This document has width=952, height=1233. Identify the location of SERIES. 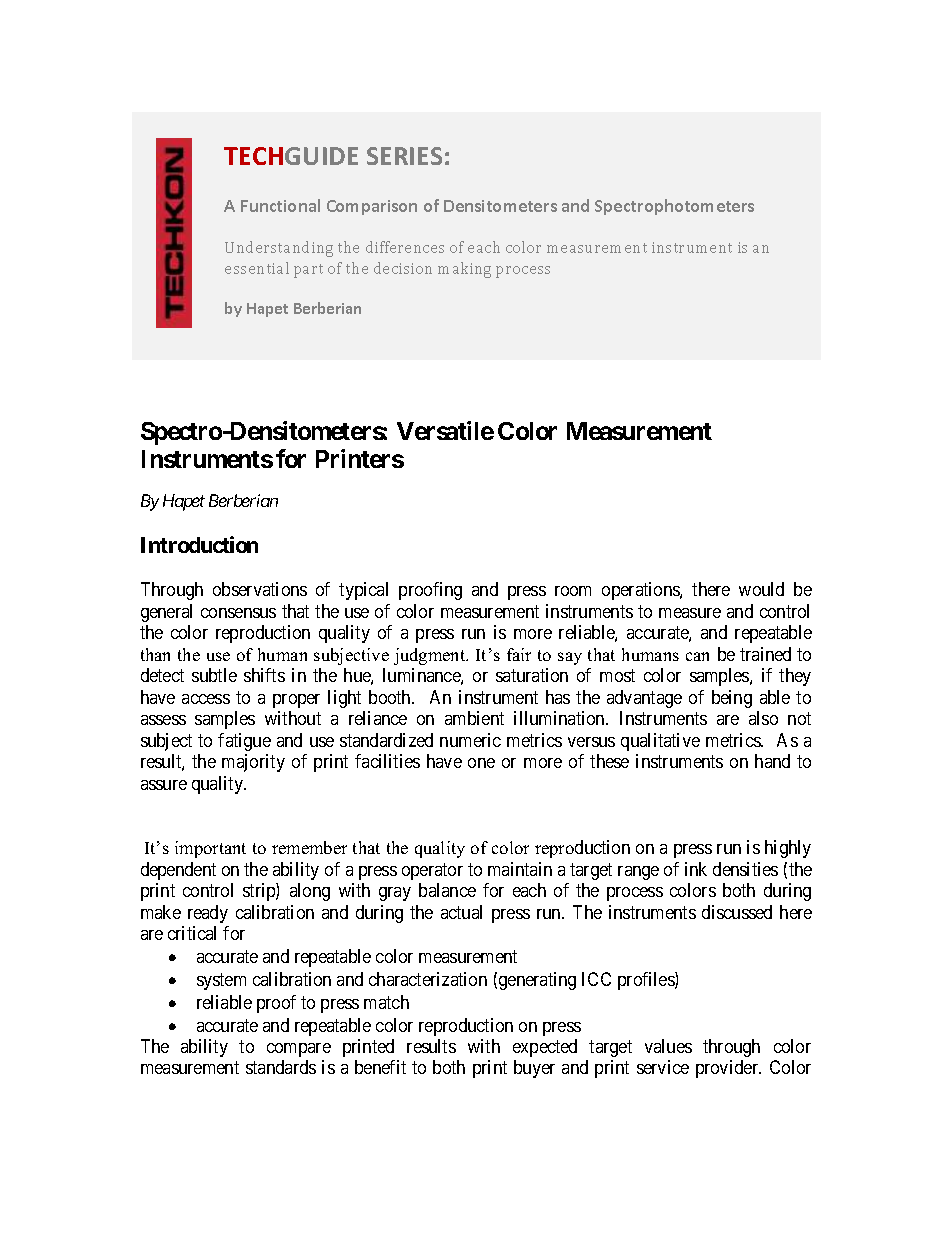
(404, 156).
